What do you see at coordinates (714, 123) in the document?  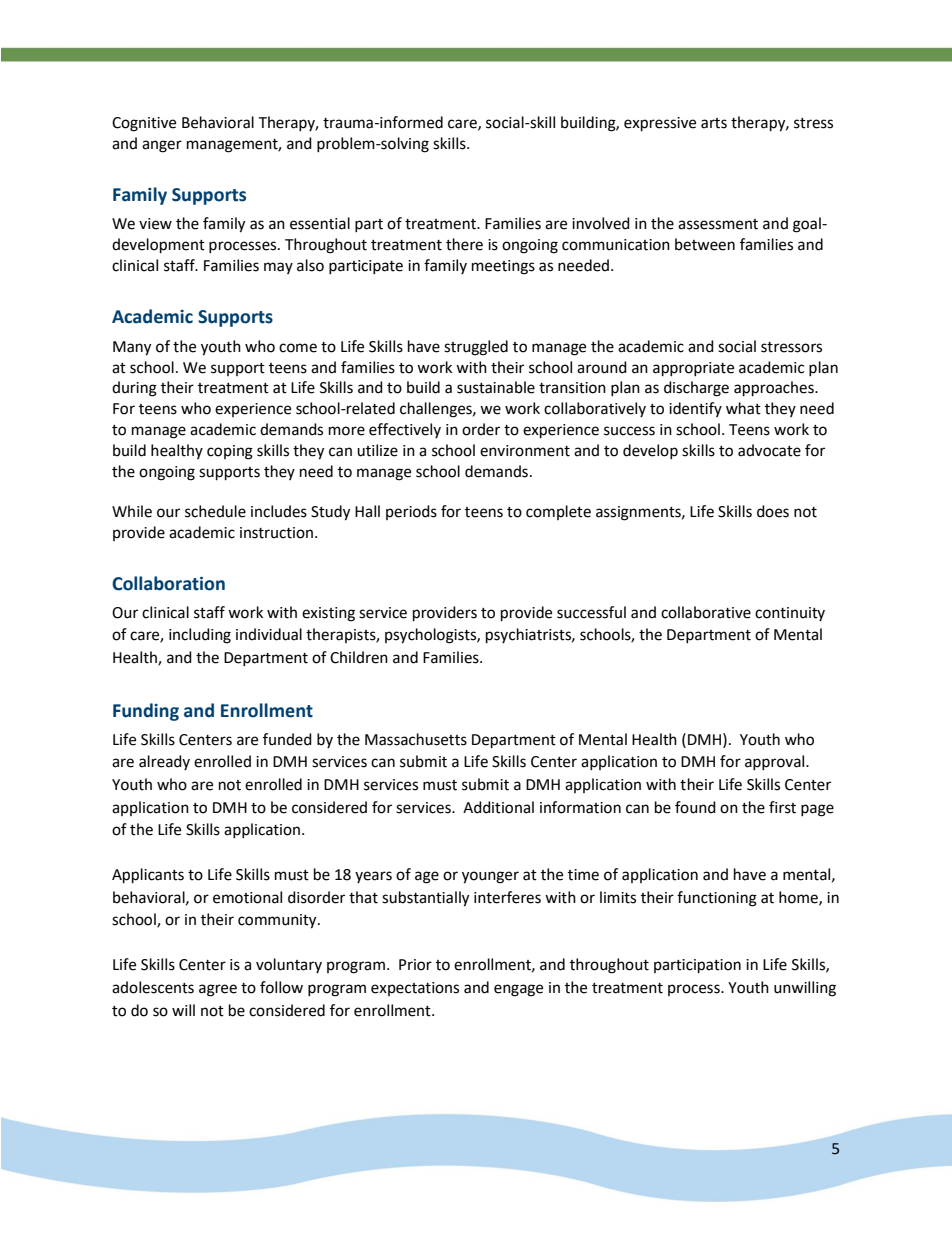 I see `arts` at bounding box center [714, 123].
